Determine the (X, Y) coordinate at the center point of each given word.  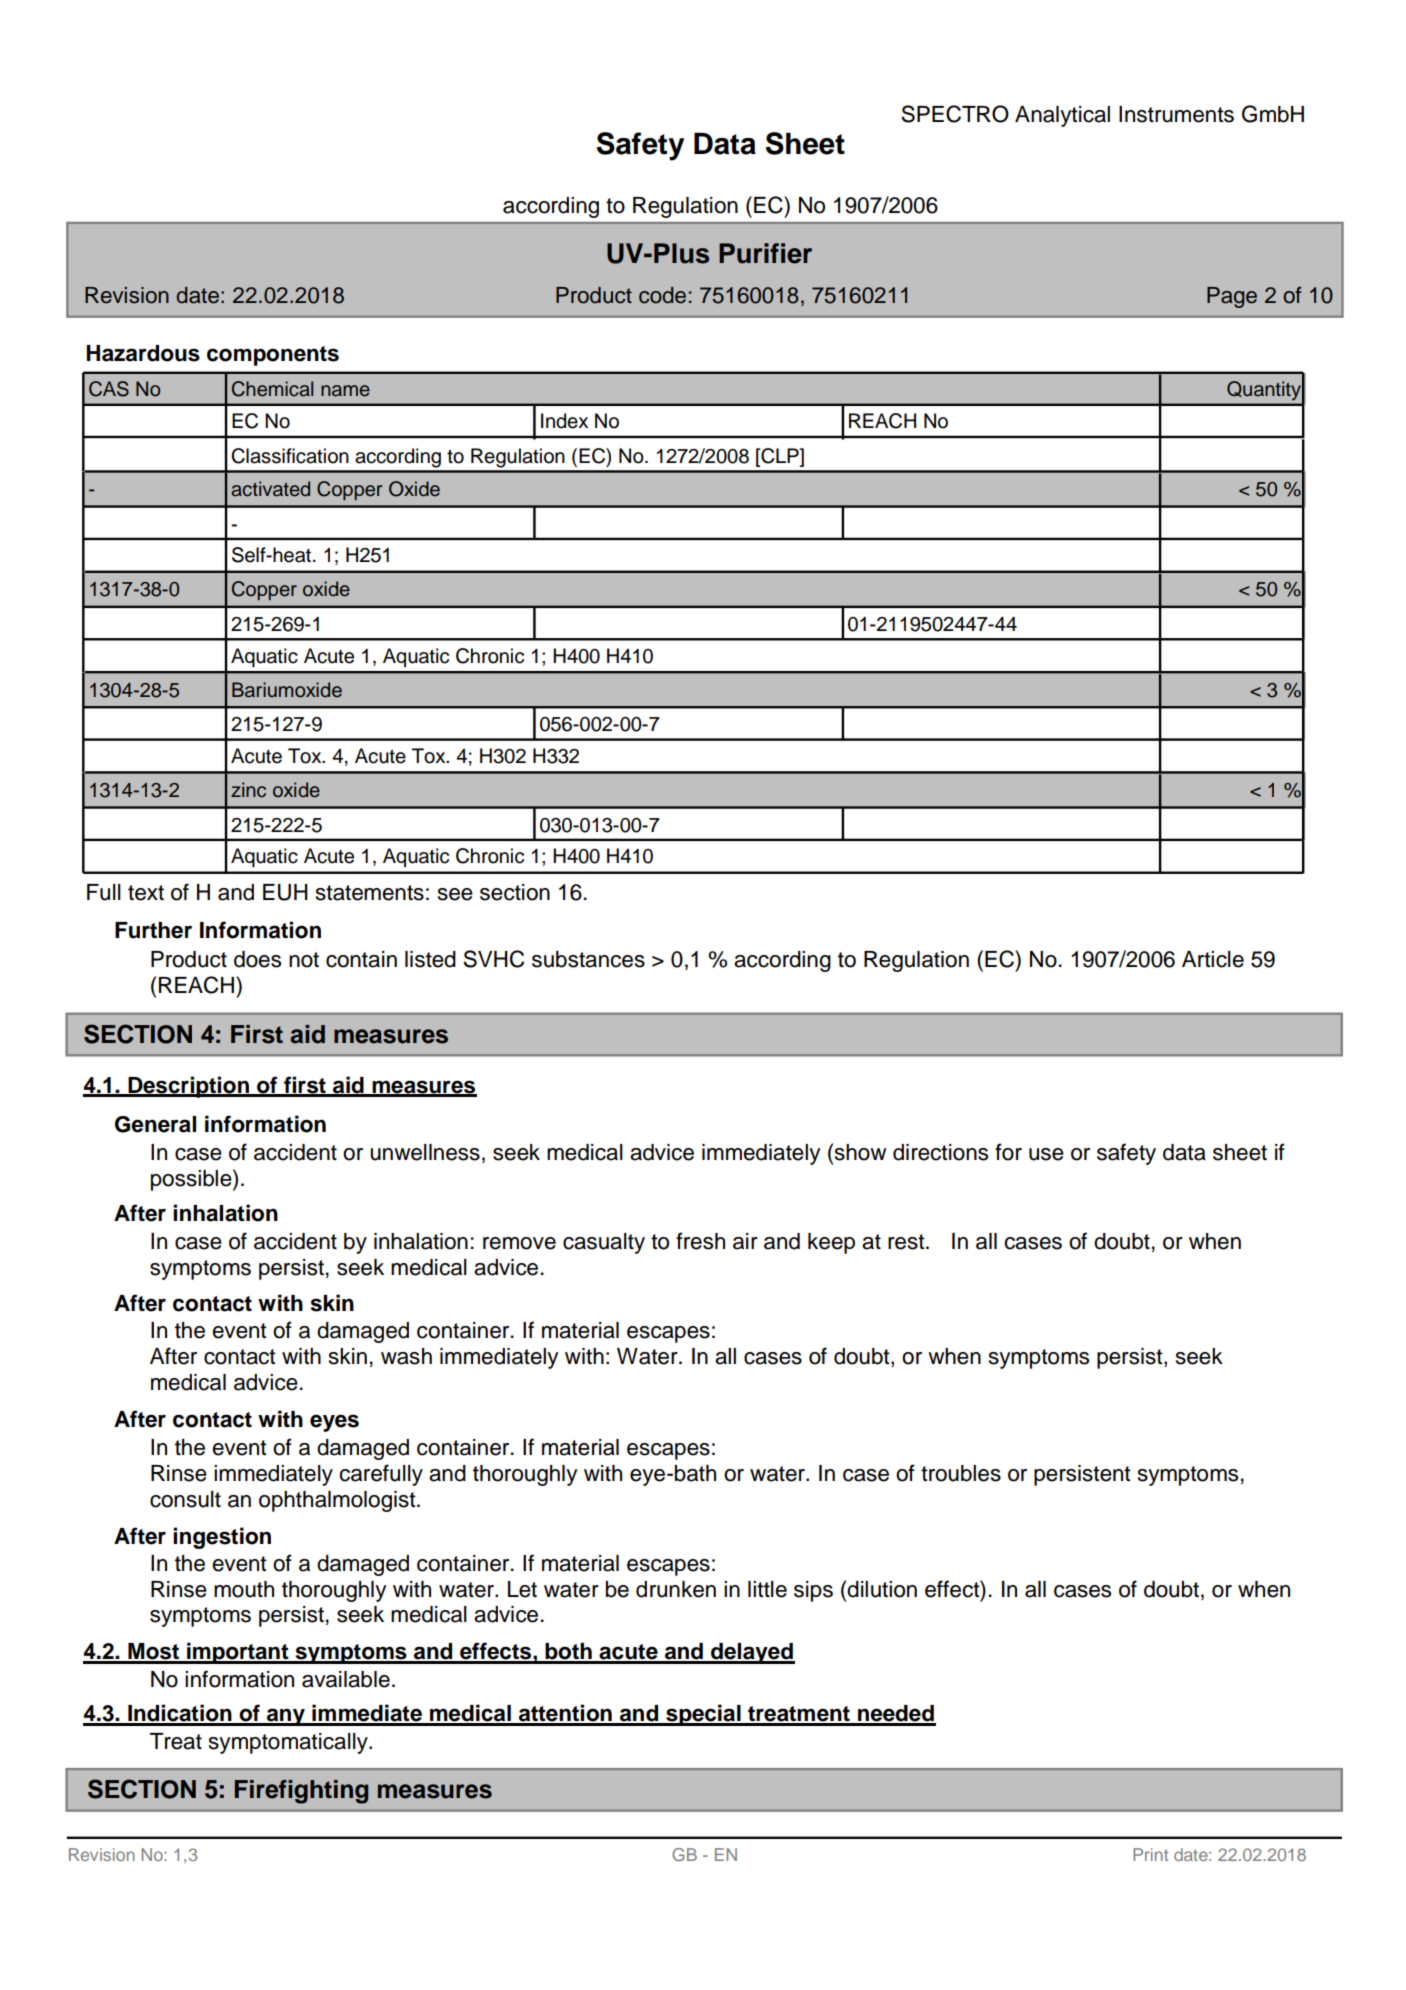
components (273, 356)
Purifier (765, 253)
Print (1150, 1854)
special (703, 1715)
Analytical (1062, 116)
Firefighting (301, 1792)
